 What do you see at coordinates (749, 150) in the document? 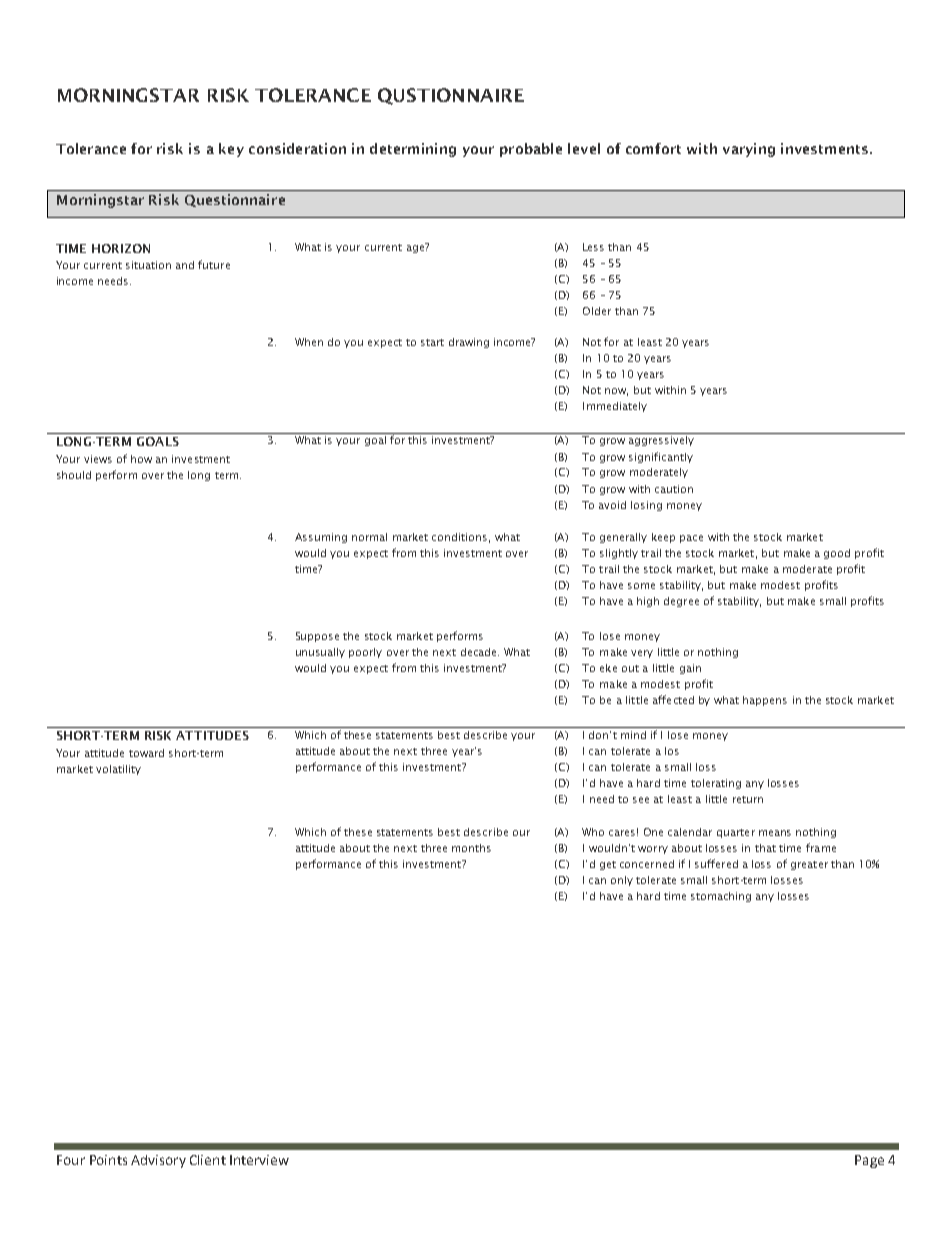
I see `varying` at bounding box center [749, 150].
